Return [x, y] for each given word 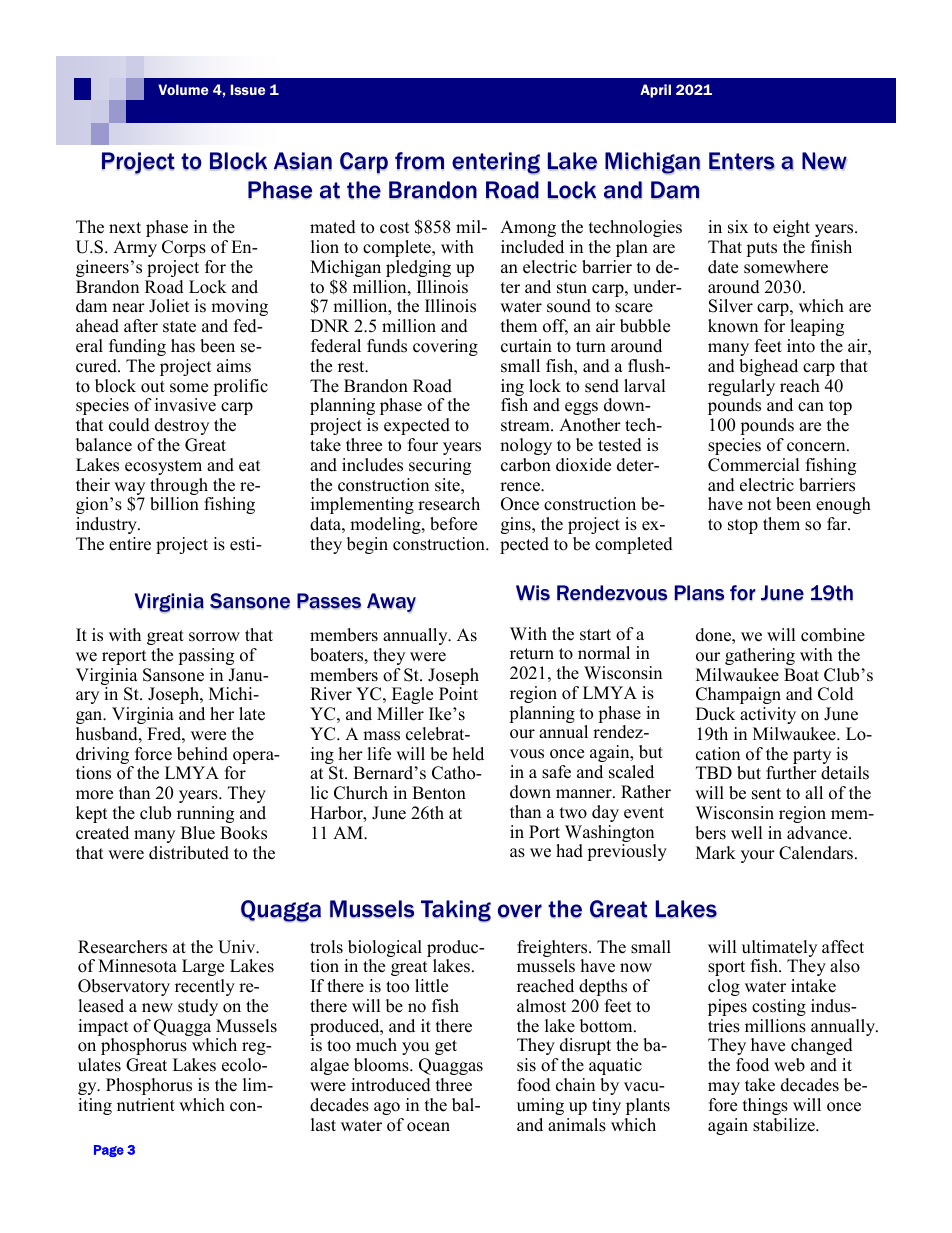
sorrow [214, 637]
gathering [760, 656]
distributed [189, 853]
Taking [456, 911]
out [153, 387]
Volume [183, 89]
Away [391, 603]
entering [496, 163]
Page [109, 1151]
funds [387, 346]
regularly [741, 389]
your [758, 856]
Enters [742, 161]
